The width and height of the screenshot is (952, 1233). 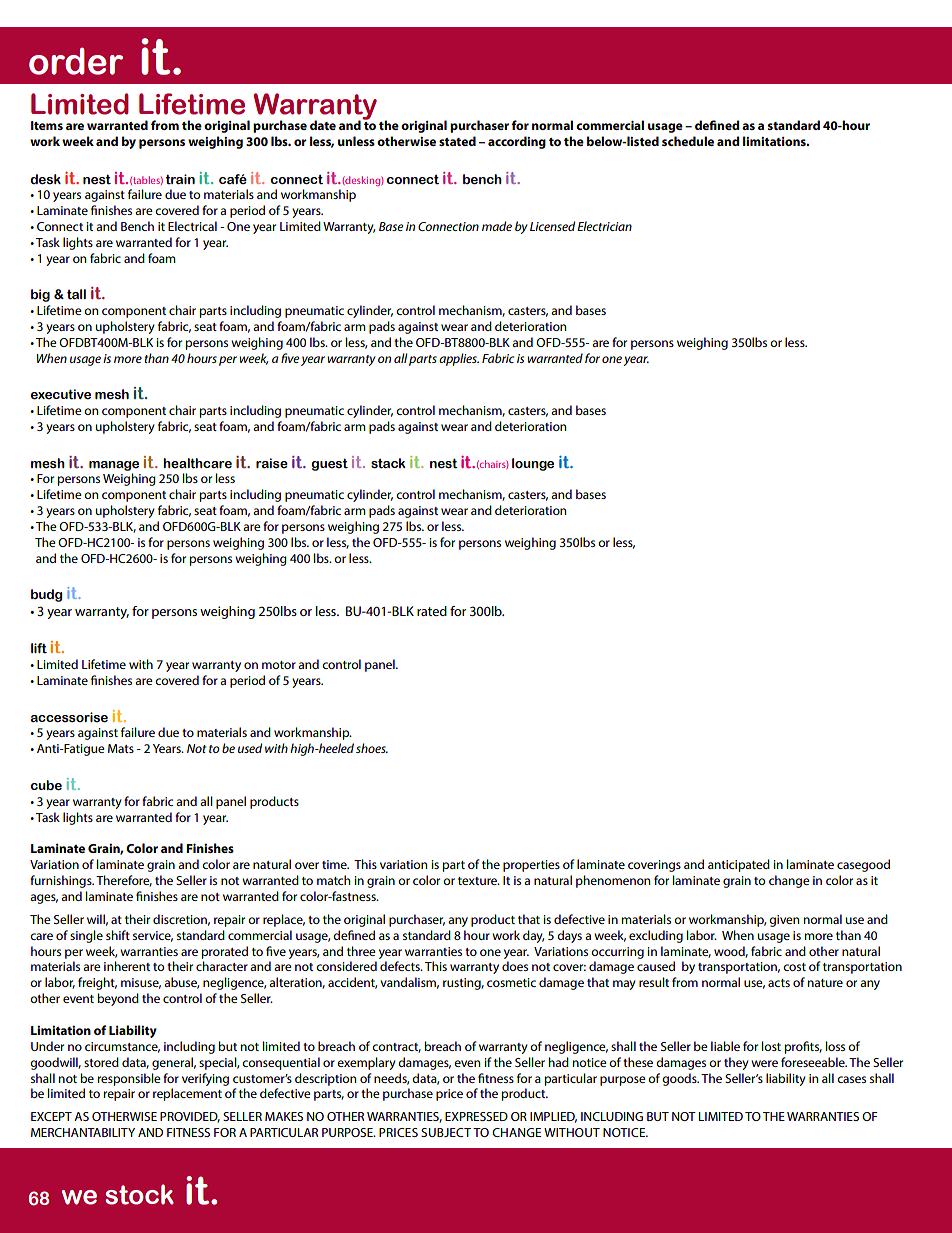 I want to click on given, so click(x=784, y=921).
